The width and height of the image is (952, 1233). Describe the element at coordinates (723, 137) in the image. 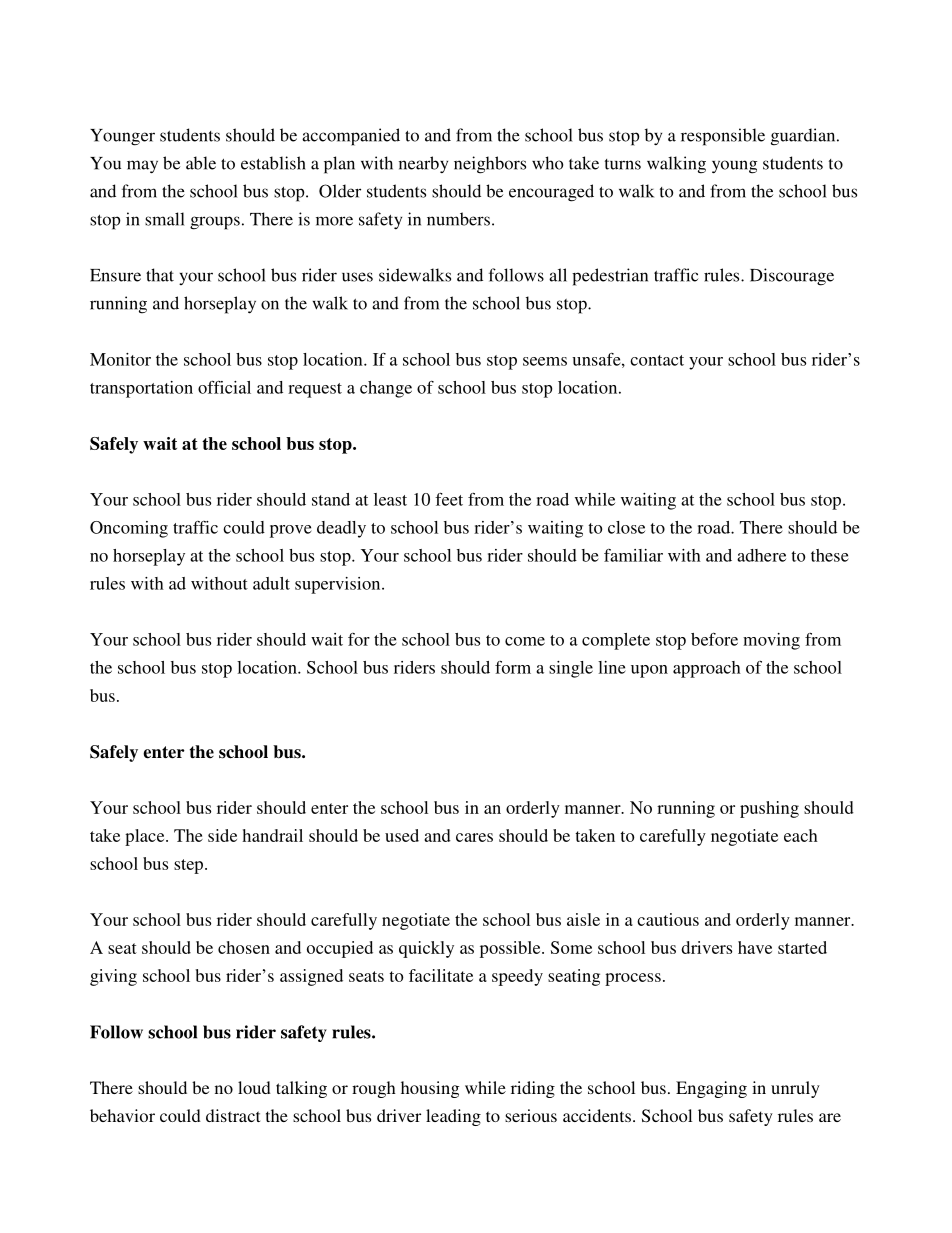

I see `responsible` at that location.
